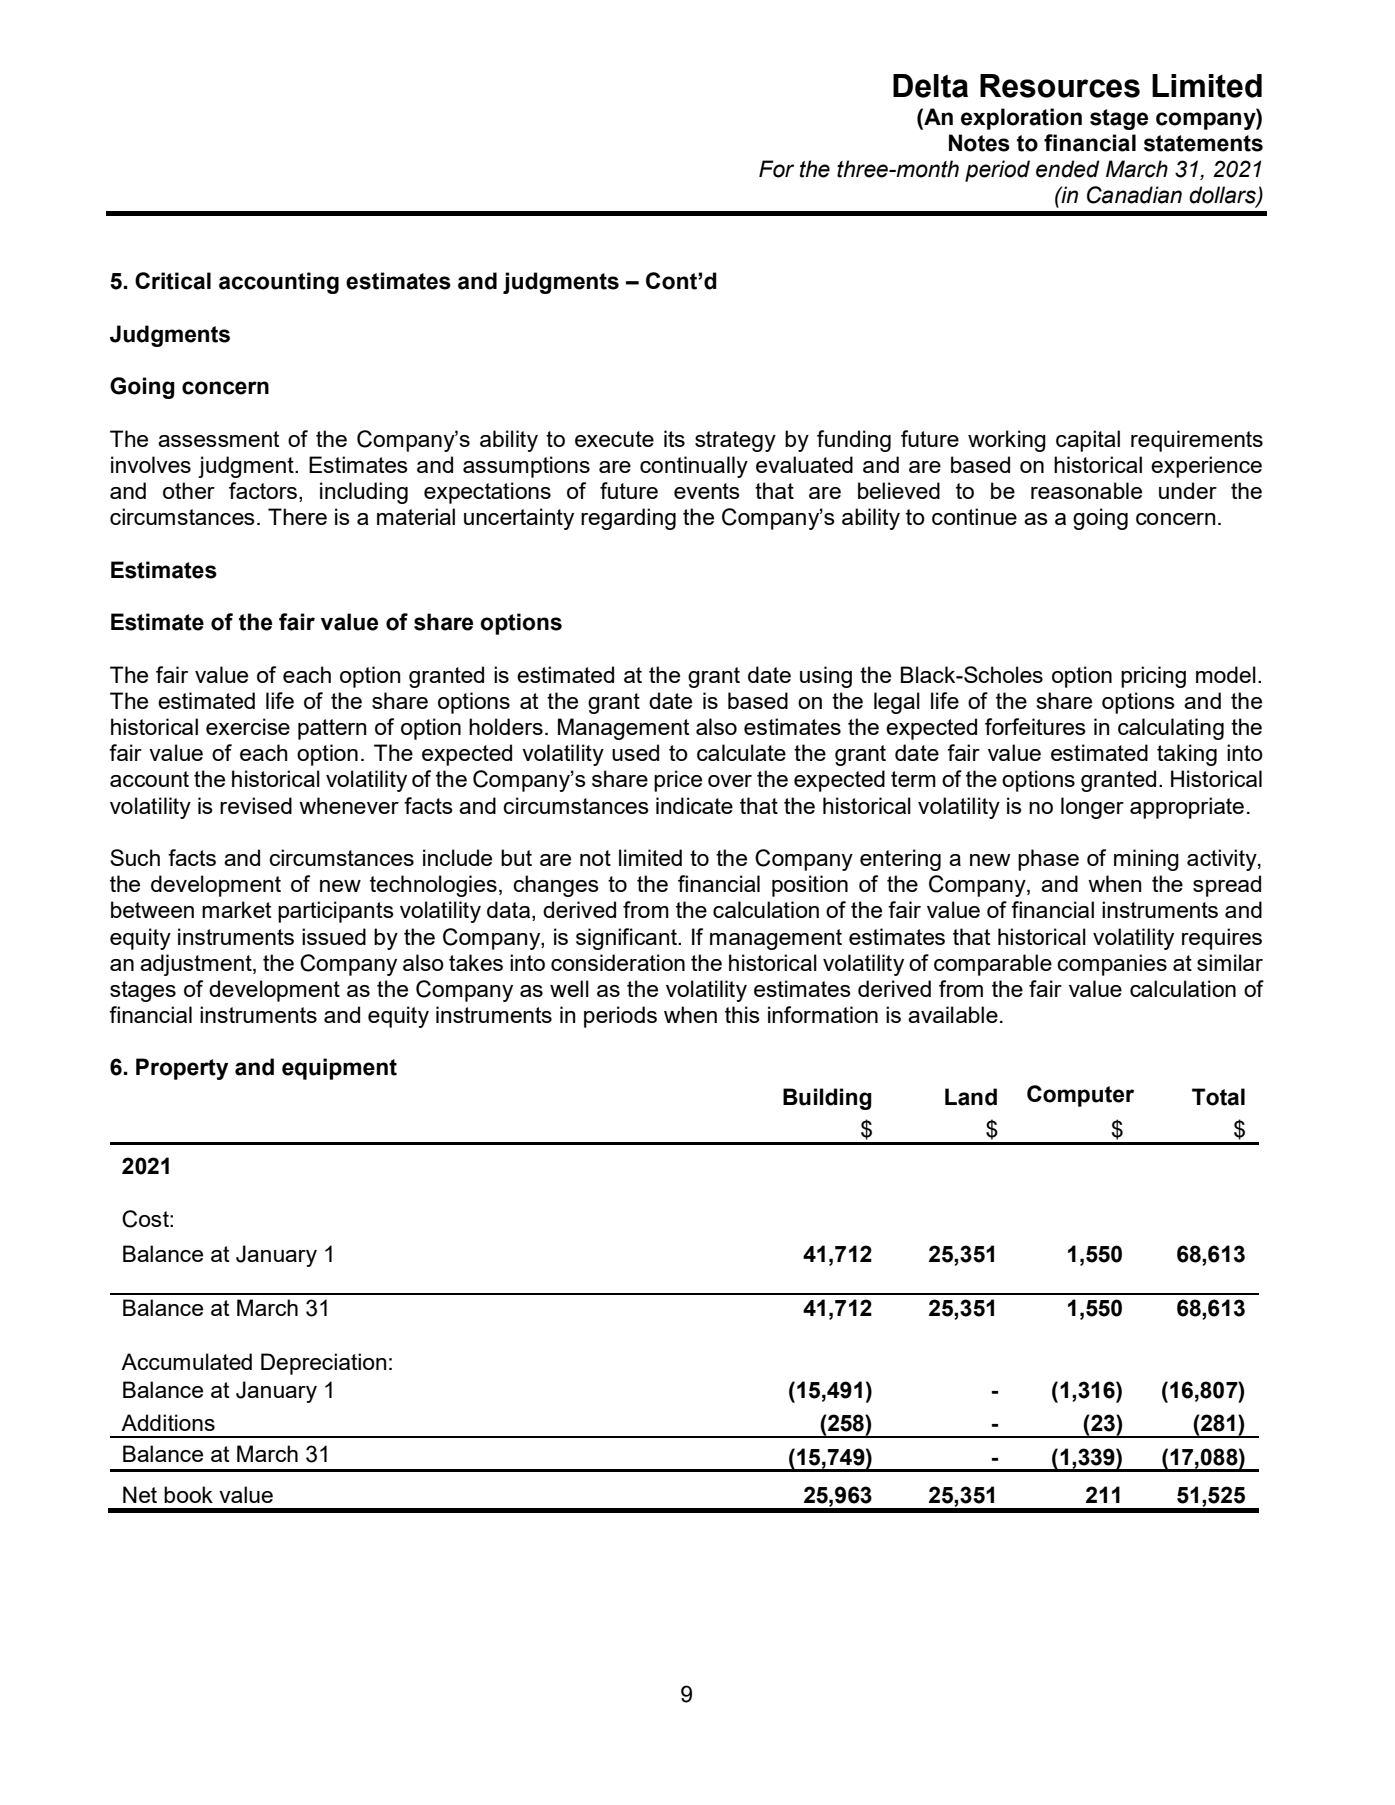 The image size is (1395, 1805). What do you see at coordinates (678, 781) in the image?
I see `price` at bounding box center [678, 781].
